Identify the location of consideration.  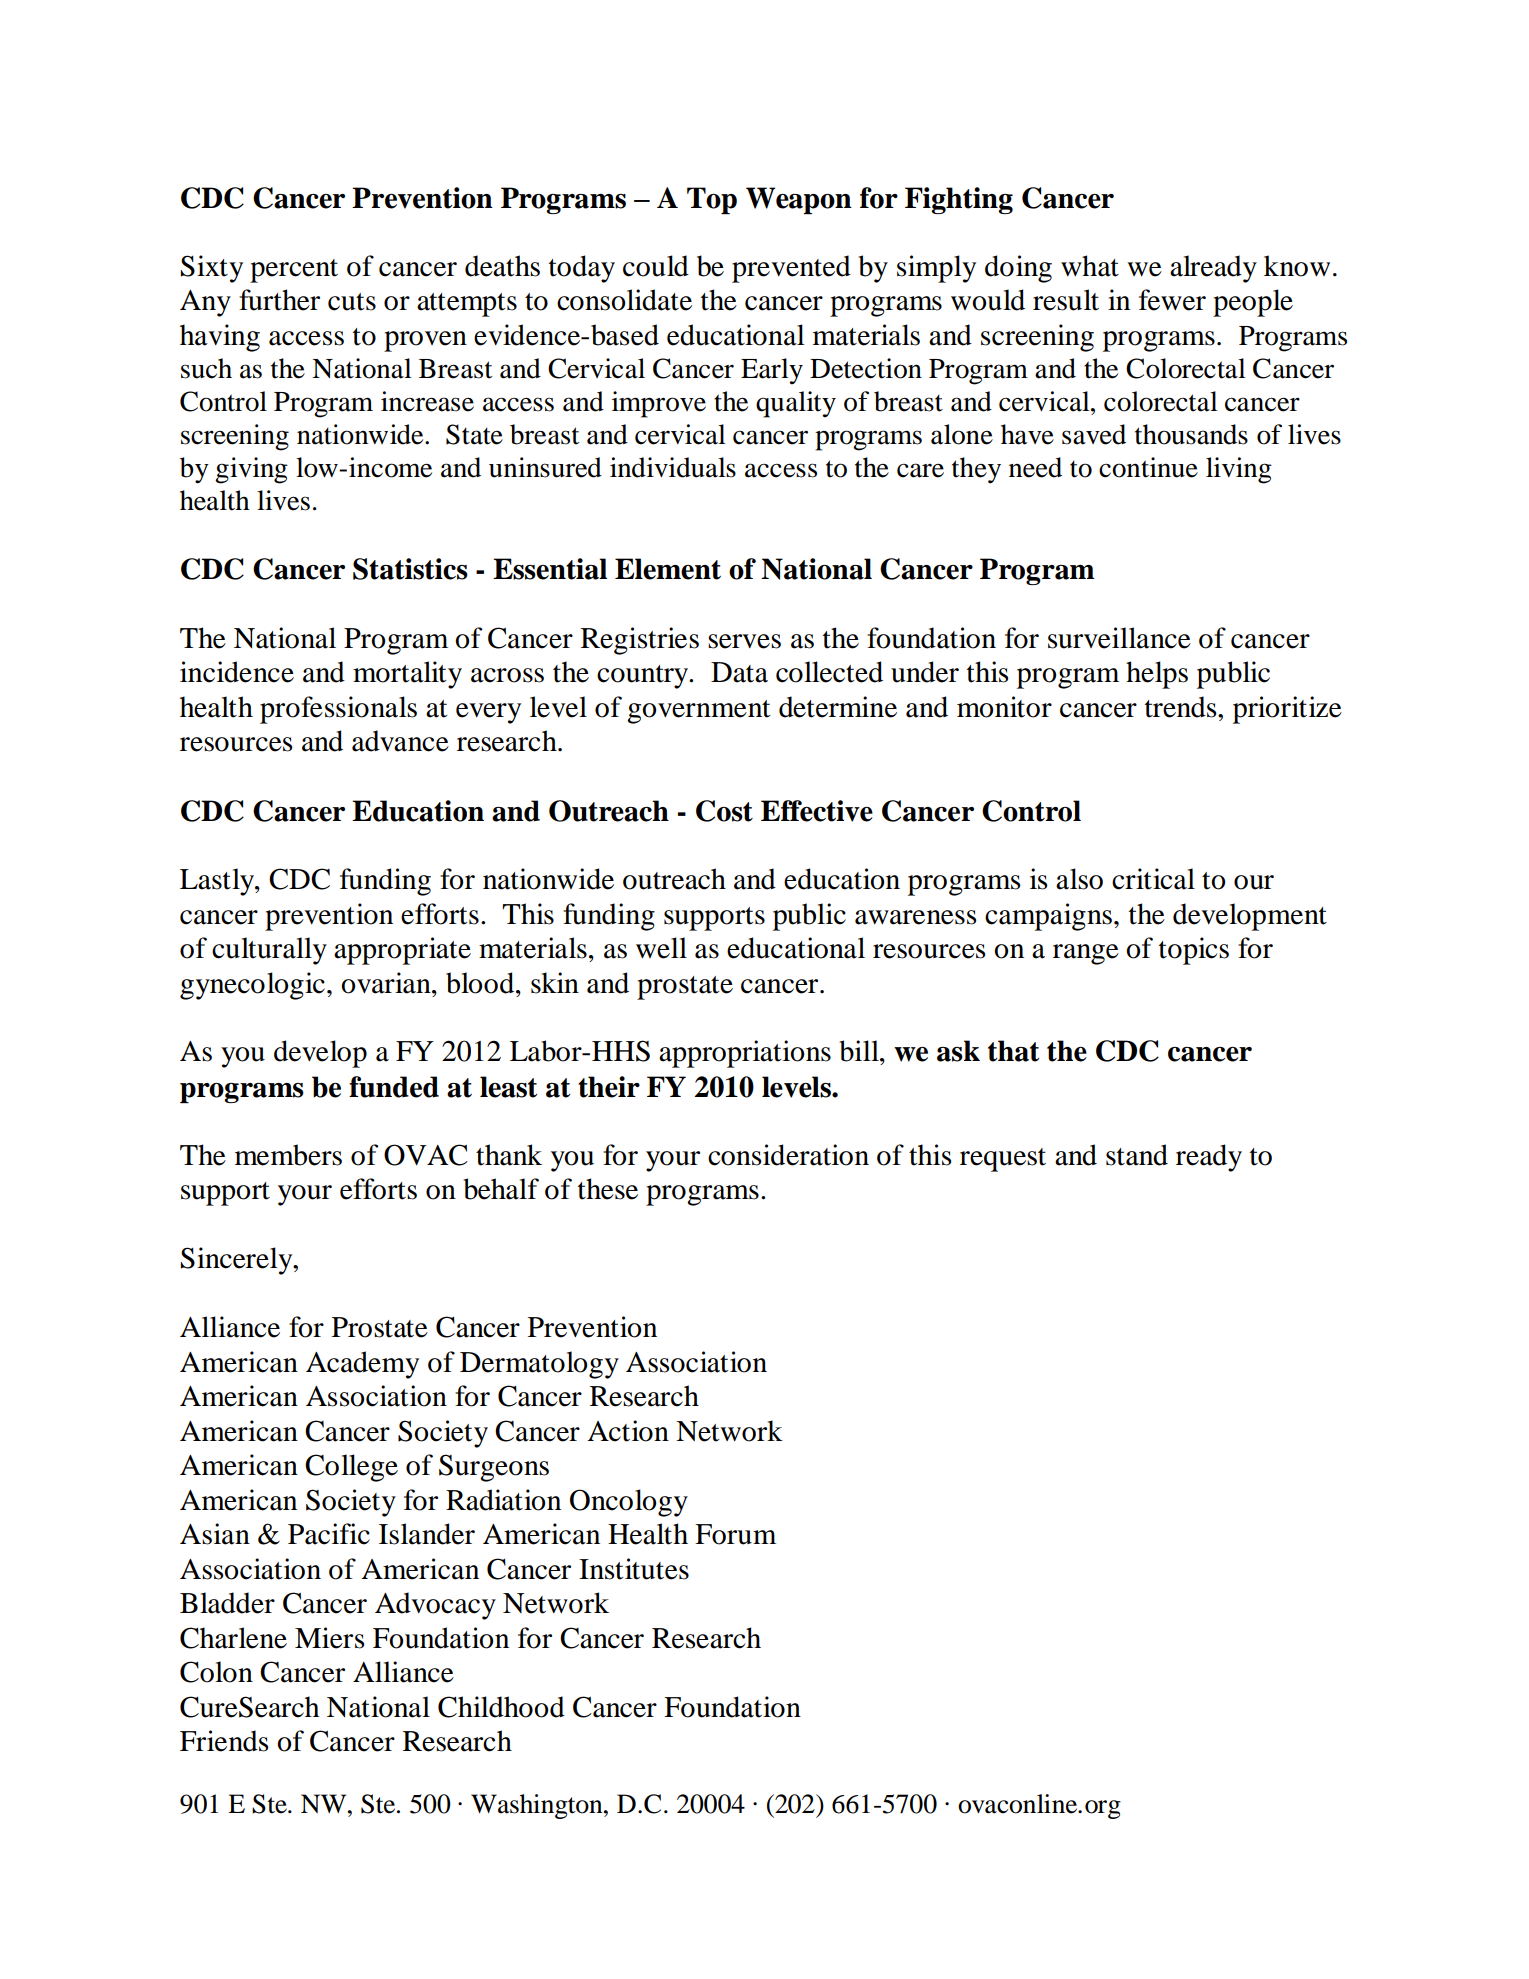
(788, 1155).
